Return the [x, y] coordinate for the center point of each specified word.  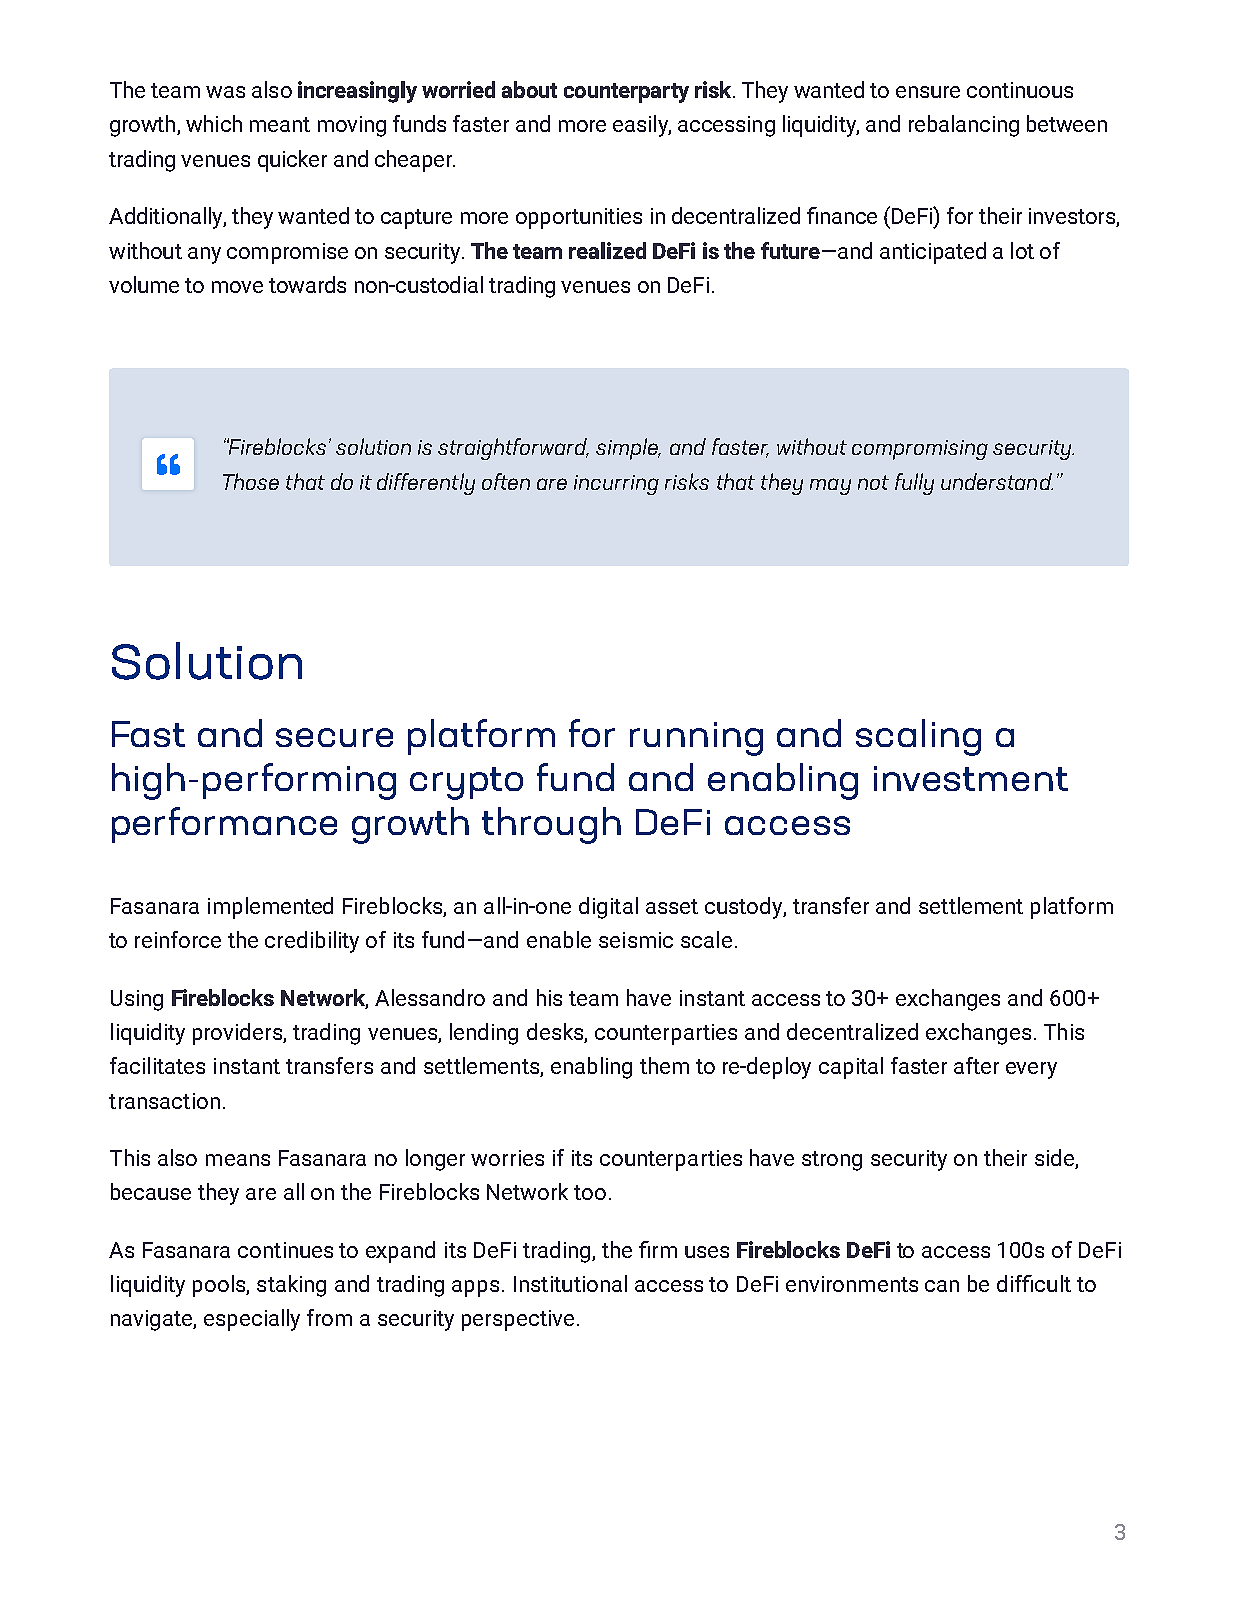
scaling [918, 737]
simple [628, 449]
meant [280, 124]
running [696, 739]
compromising [920, 450]
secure [334, 737]
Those [251, 481]
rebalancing [964, 126]
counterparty [626, 93]
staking [291, 1286]
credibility [312, 942]
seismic [636, 940]
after [976, 1065]
